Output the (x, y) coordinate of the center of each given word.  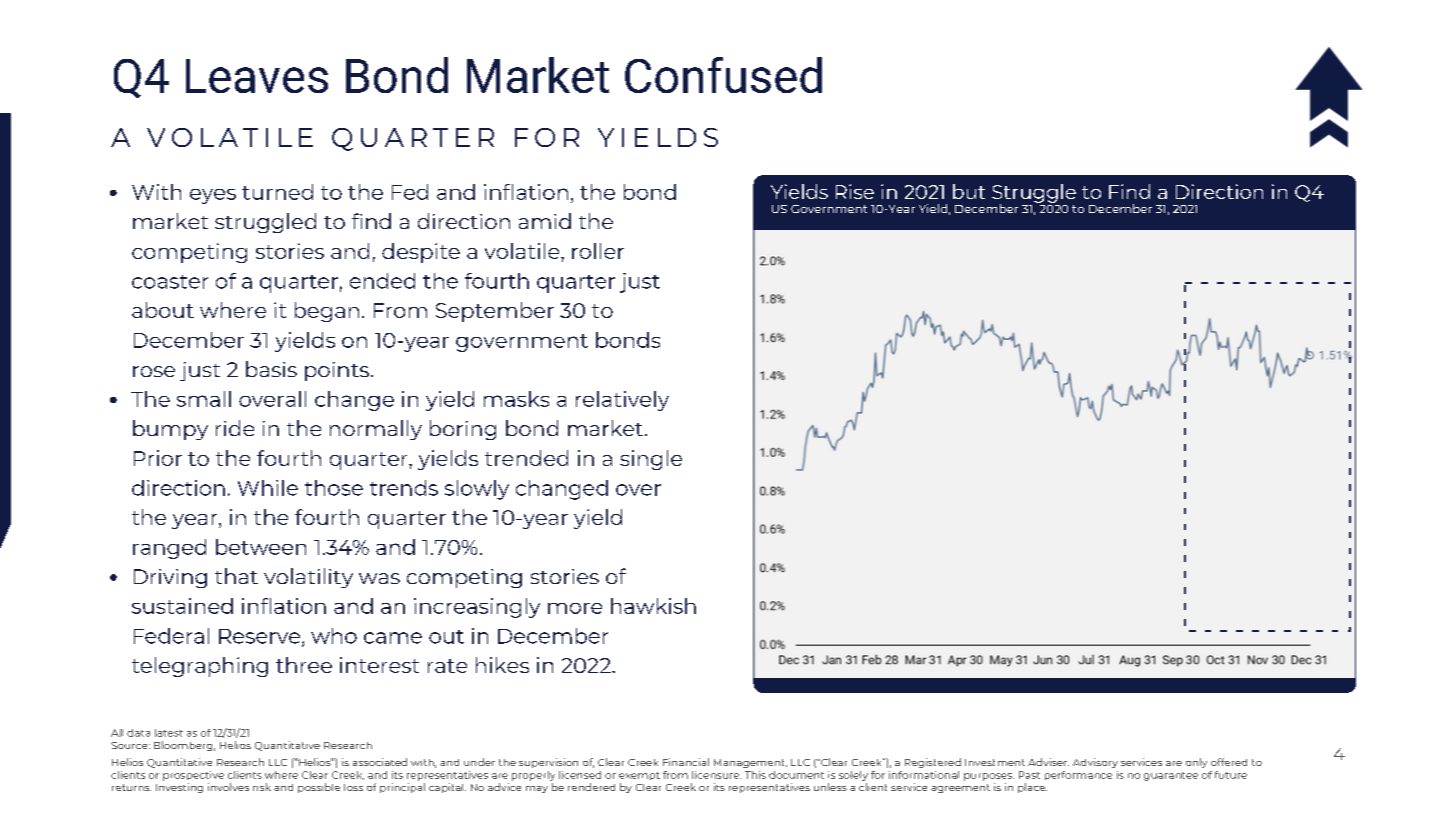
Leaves (257, 76)
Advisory (1095, 763)
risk (262, 787)
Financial (686, 762)
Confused (723, 75)
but (969, 191)
